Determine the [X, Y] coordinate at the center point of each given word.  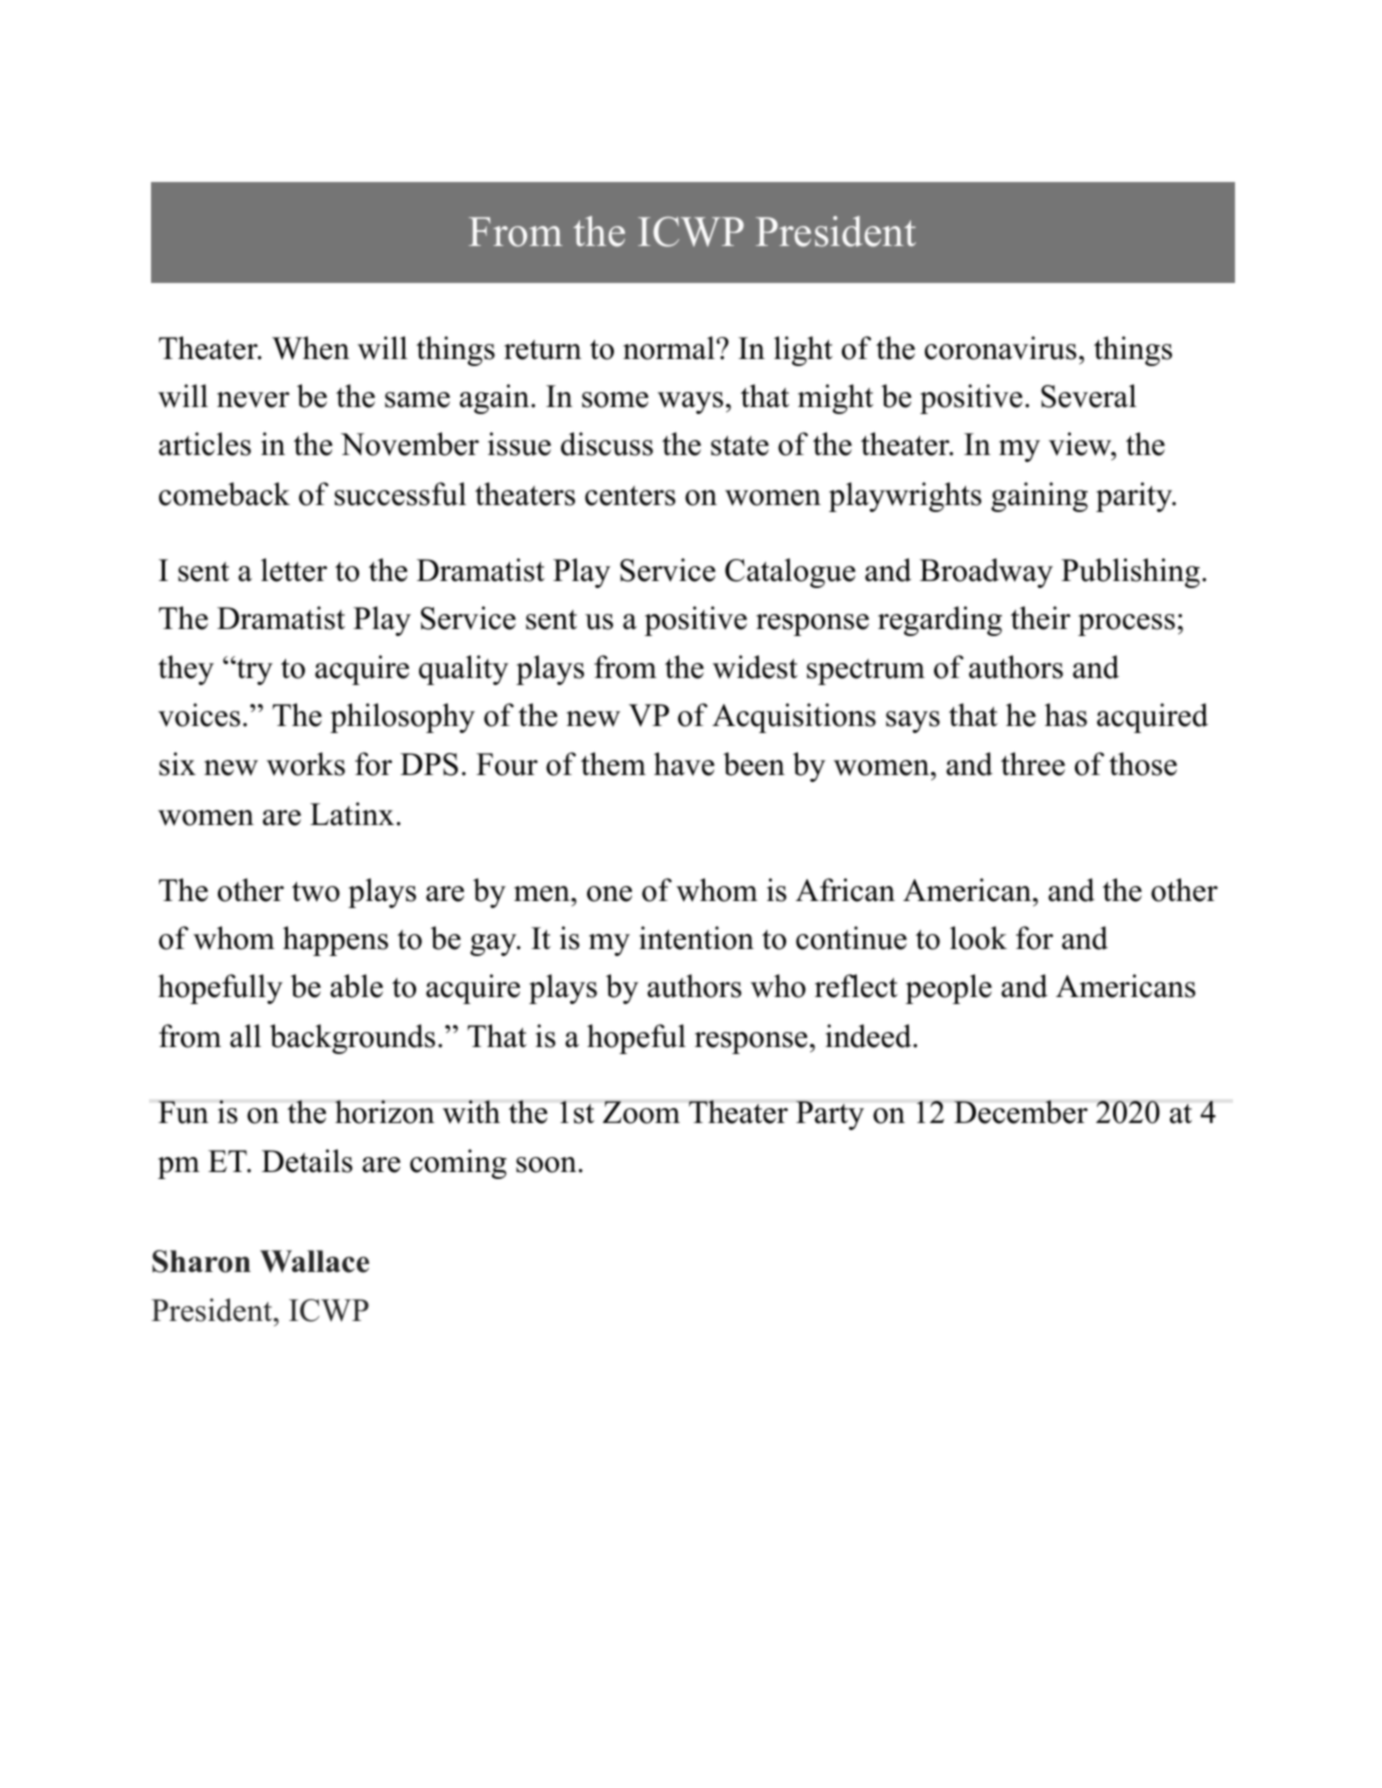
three [1033, 764]
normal [670, 348]
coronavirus [1001, 348]
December [1021, 1112]
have [684, 764]
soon [546, 1165]
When [311, 348]
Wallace [314, 1261]
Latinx [352, 814]
